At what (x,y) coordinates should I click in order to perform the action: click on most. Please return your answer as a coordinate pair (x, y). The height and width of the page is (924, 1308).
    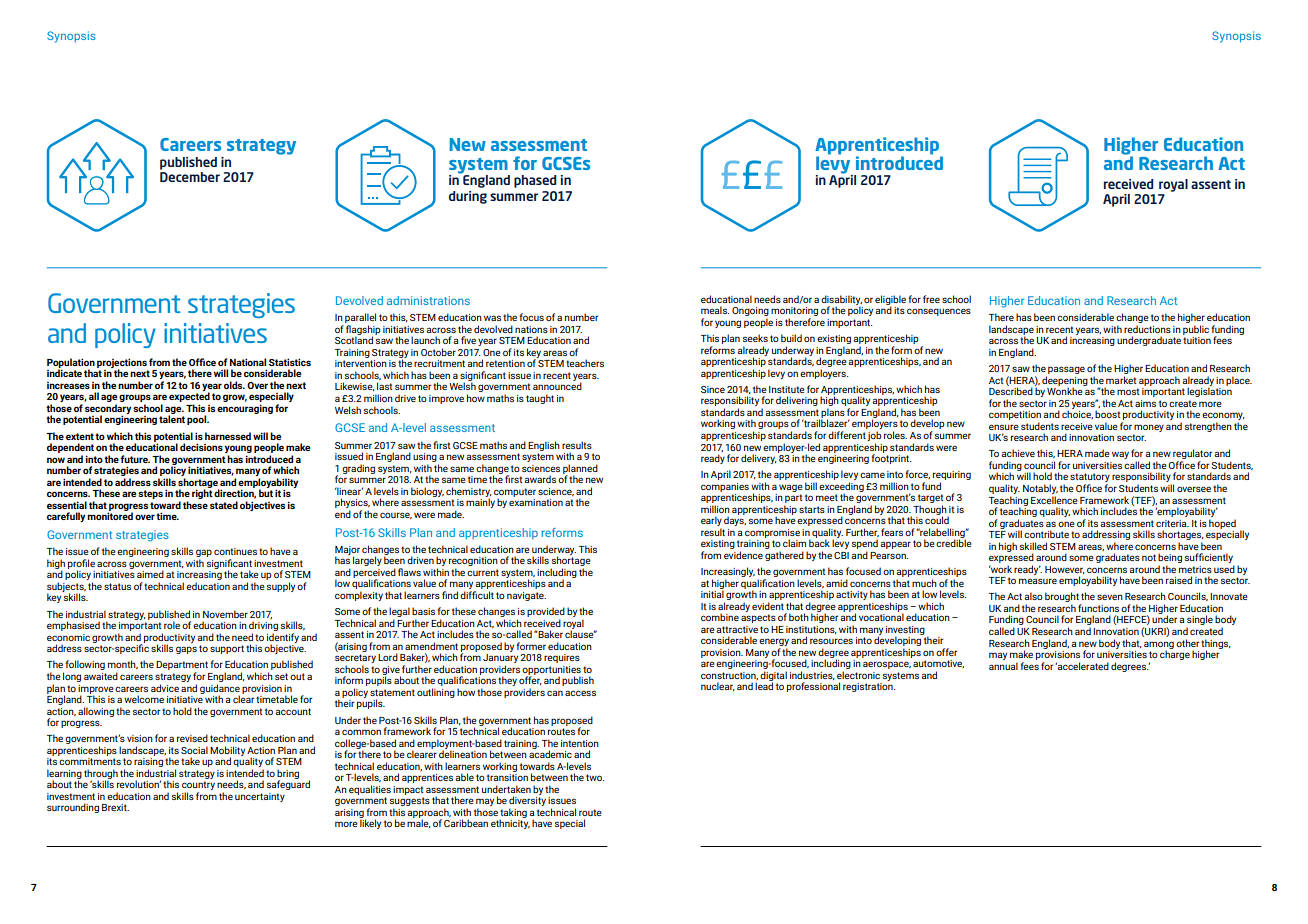
    Looking at the image, I should click on (1128, 391).
